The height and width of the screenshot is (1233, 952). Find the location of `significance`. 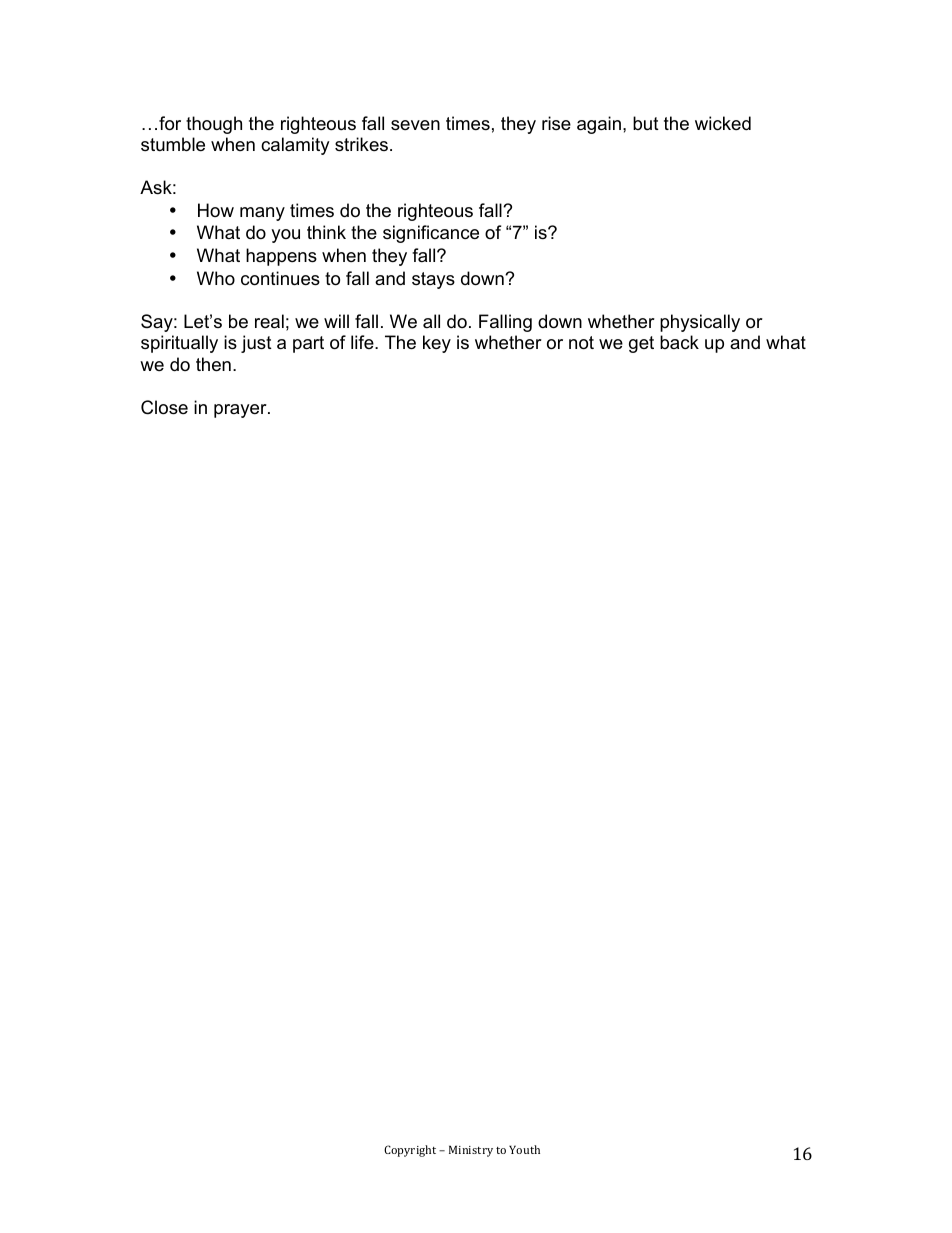

significance is located at coordinates (431, 234).
